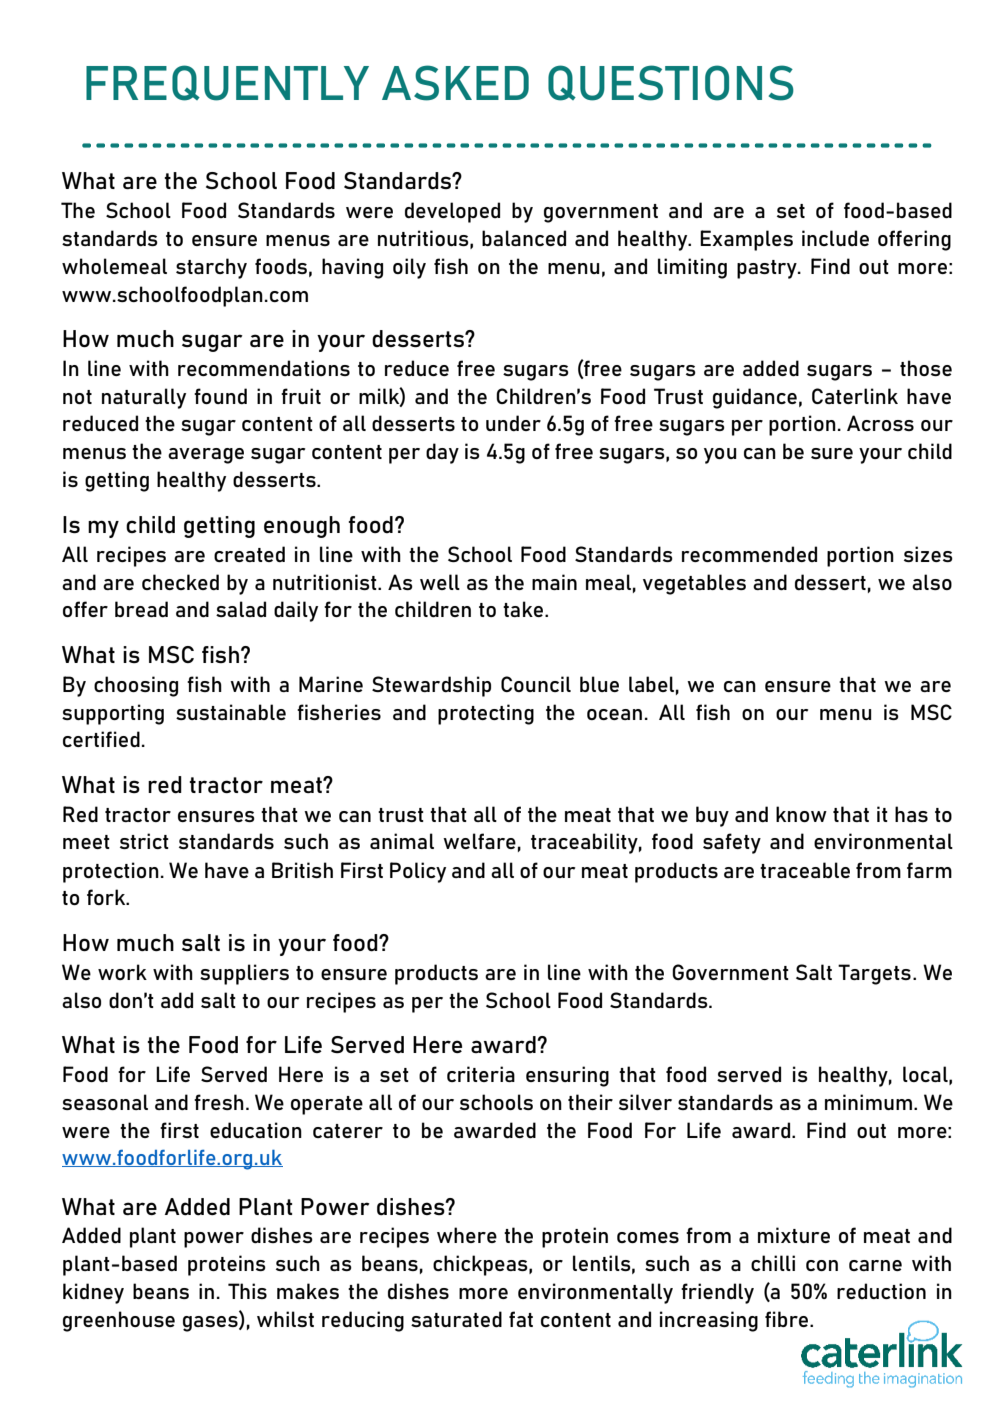 The height and width of the screenshot is (1423, 1003). Describe the element at coordinates (521, 1319) in the screenshot. I see `fat` at that location.
